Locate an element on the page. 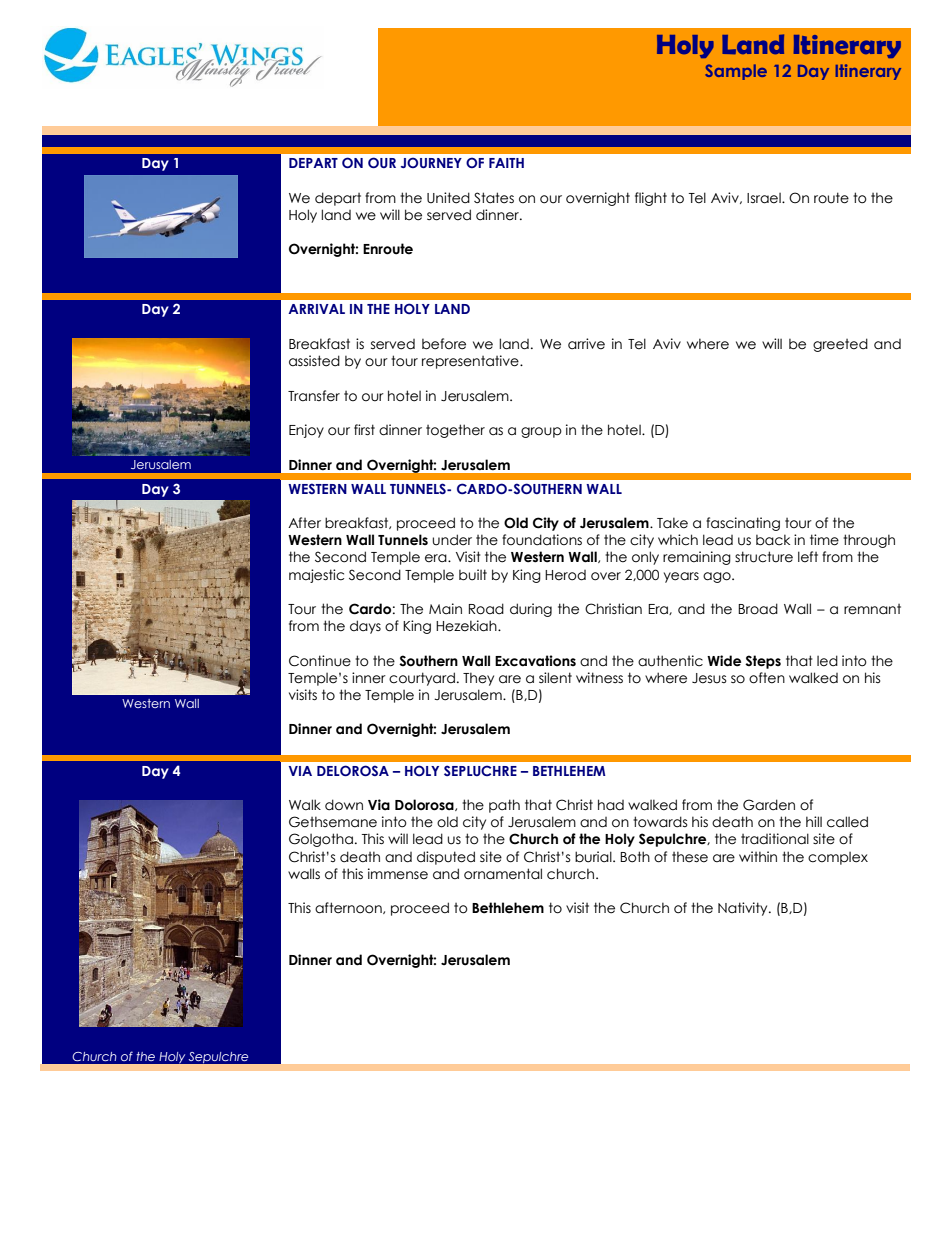 This document has width=952, height=1233. Steps is located at coordinates (763, 662).
